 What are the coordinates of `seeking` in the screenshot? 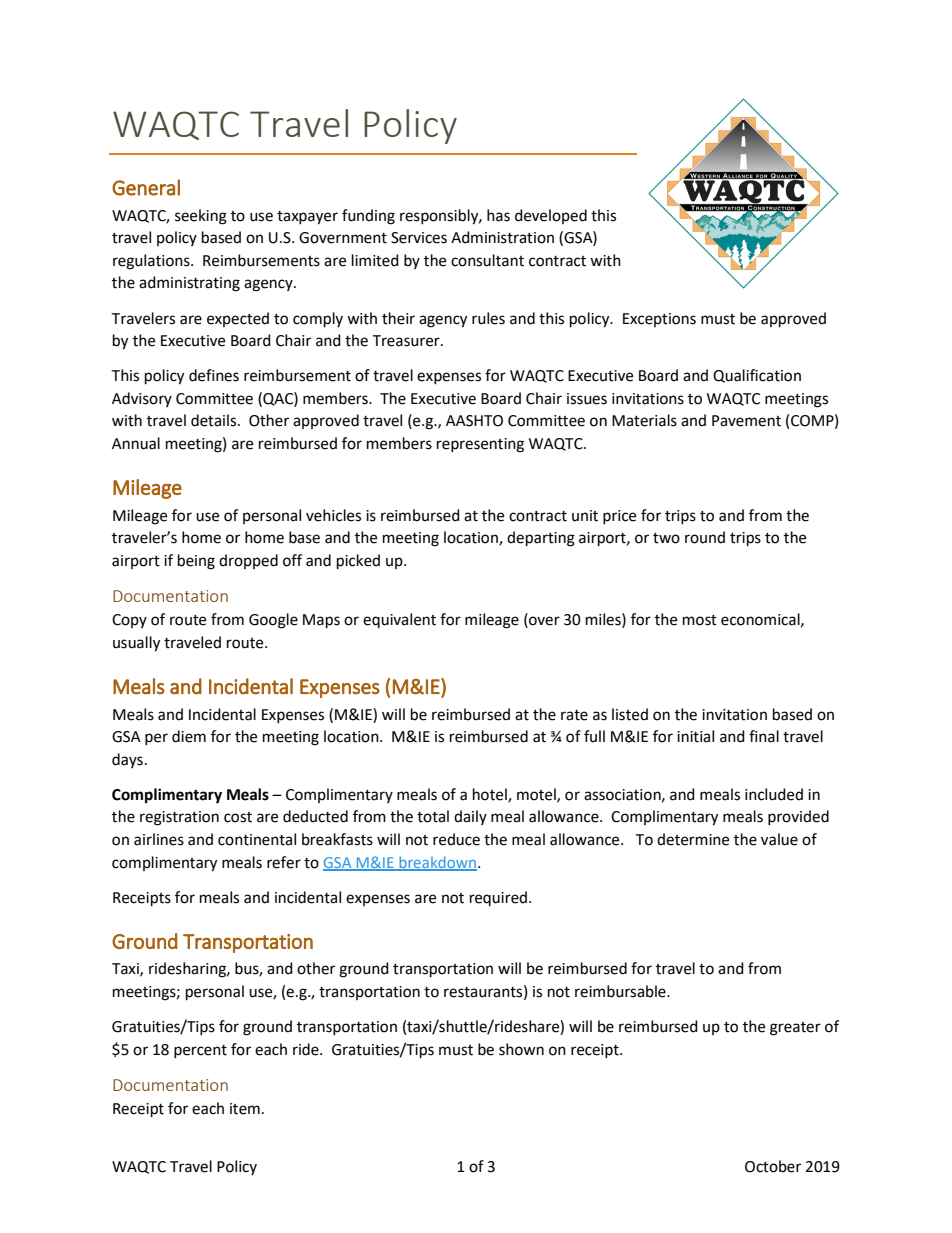 It's located at (201, 217).
